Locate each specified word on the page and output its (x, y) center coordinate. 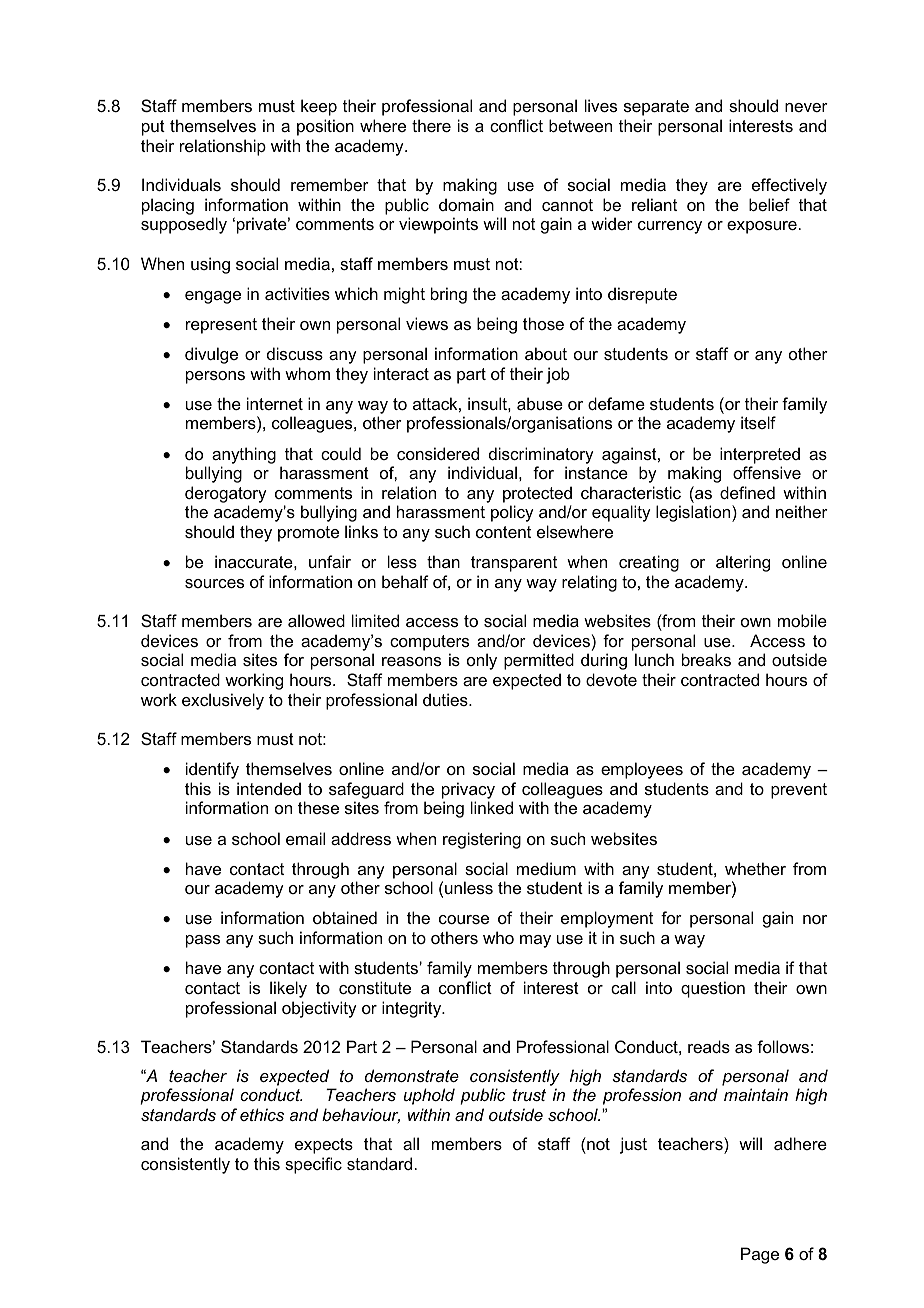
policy (512, 513)
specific (313, 1165)
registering (482, 840)
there (431, 125)
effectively (789, 186)
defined (747, 492)
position (325, 127)
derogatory (226, 494)
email (305, 838)
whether (755, 868)
